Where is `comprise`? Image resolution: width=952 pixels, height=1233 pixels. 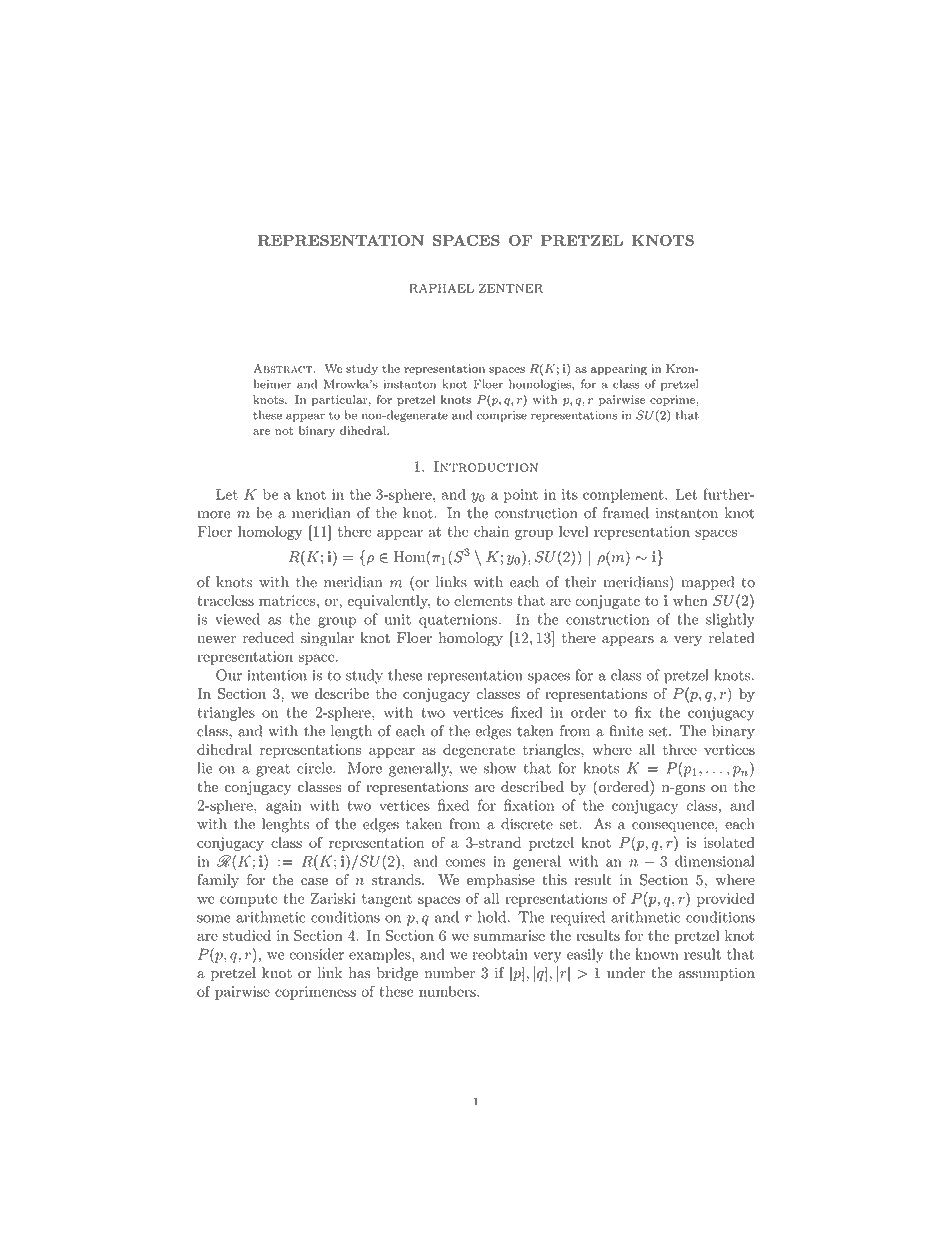 comprise is located at coordinates (502, 416).
